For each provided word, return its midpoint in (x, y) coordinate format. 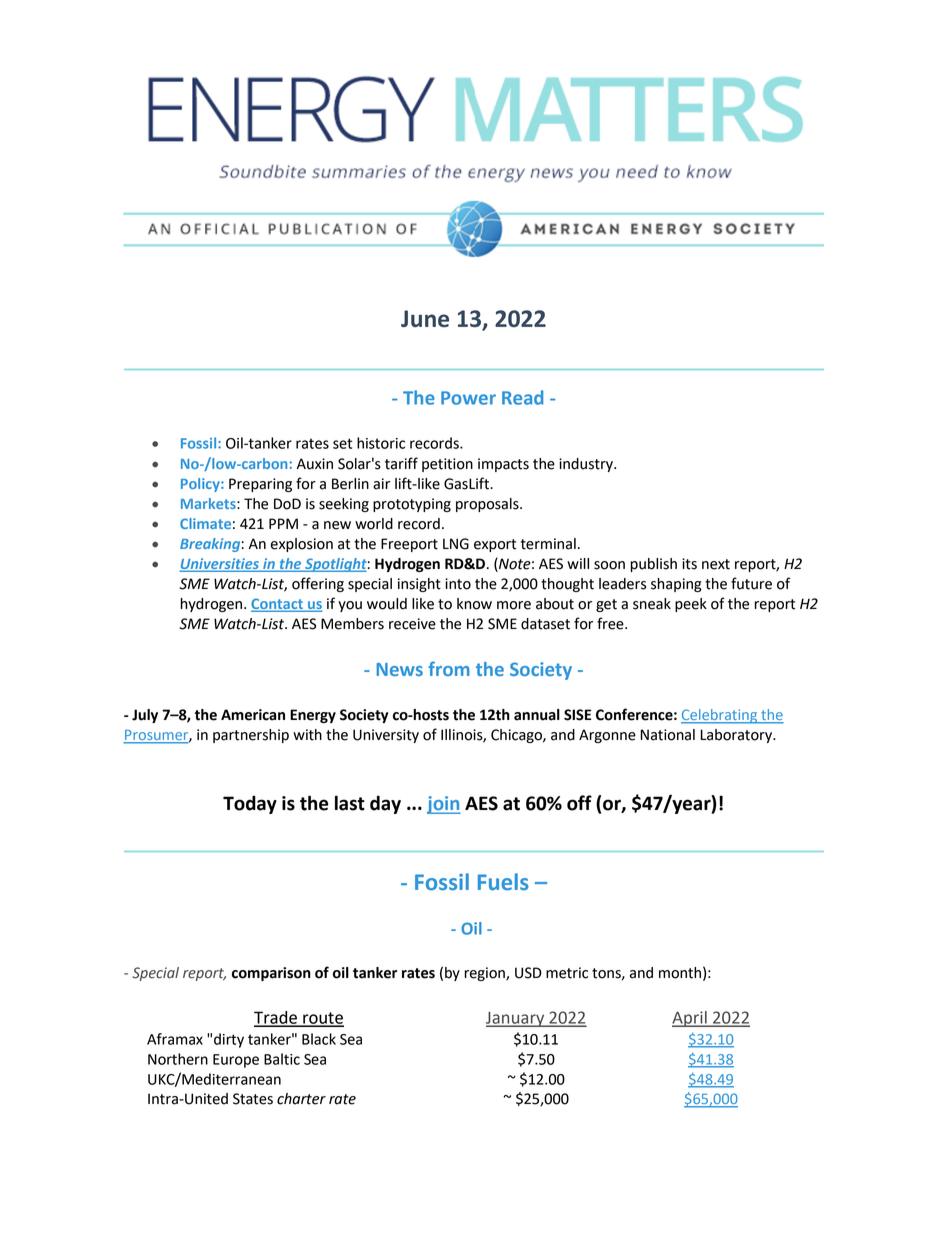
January (516, 1019)
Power (468, 398)
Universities (220, 565)
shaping (676, 585)
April (690, 1019)
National (667, 735)
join (444, 805)
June (425, 318)
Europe (236, 1061)
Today (250, 804)
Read (522, 397)
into (458, 584)
